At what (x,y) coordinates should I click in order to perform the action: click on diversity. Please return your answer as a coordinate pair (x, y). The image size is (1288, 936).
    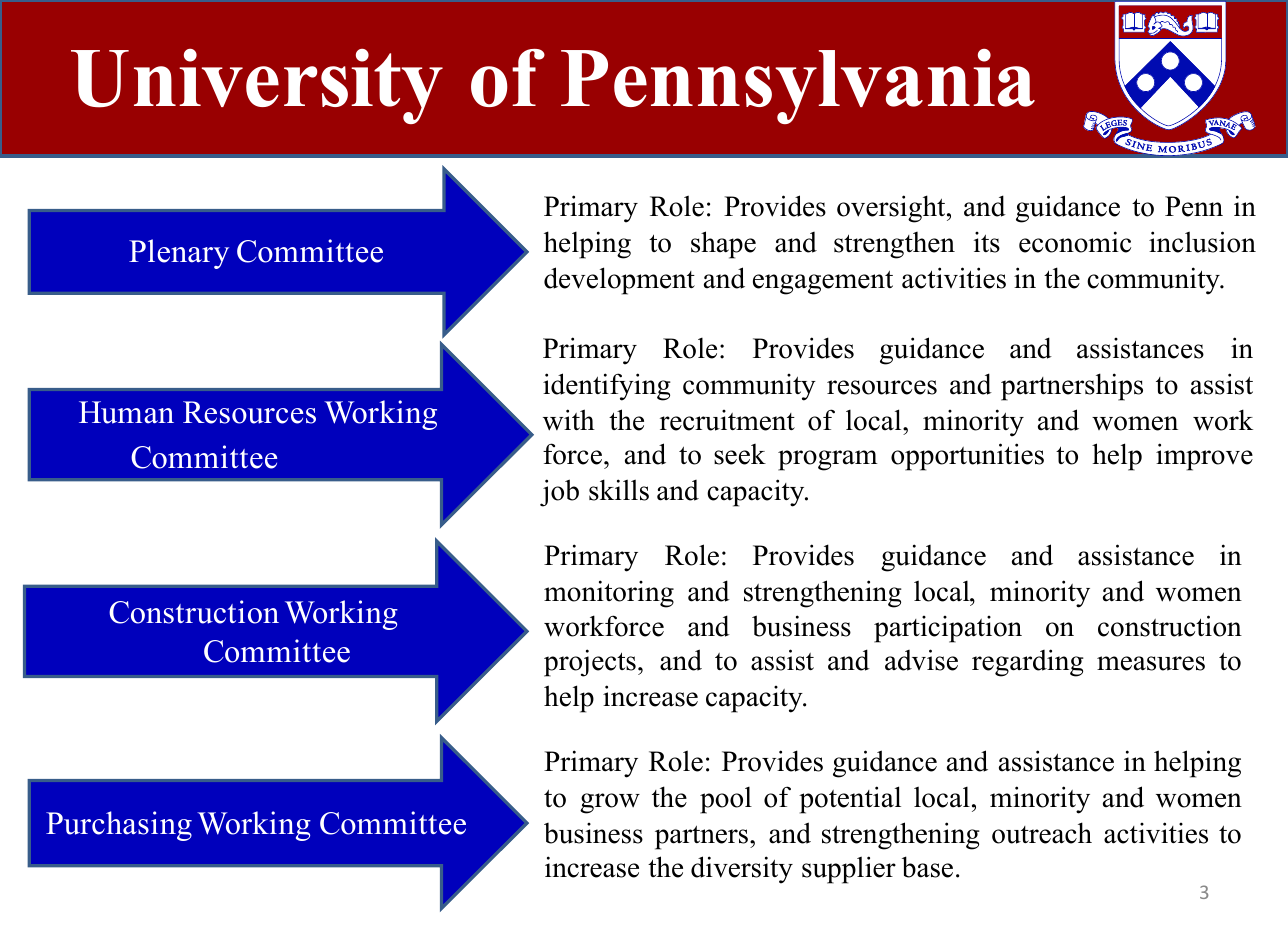
    Looking at the image, I should click on (742, 870).
